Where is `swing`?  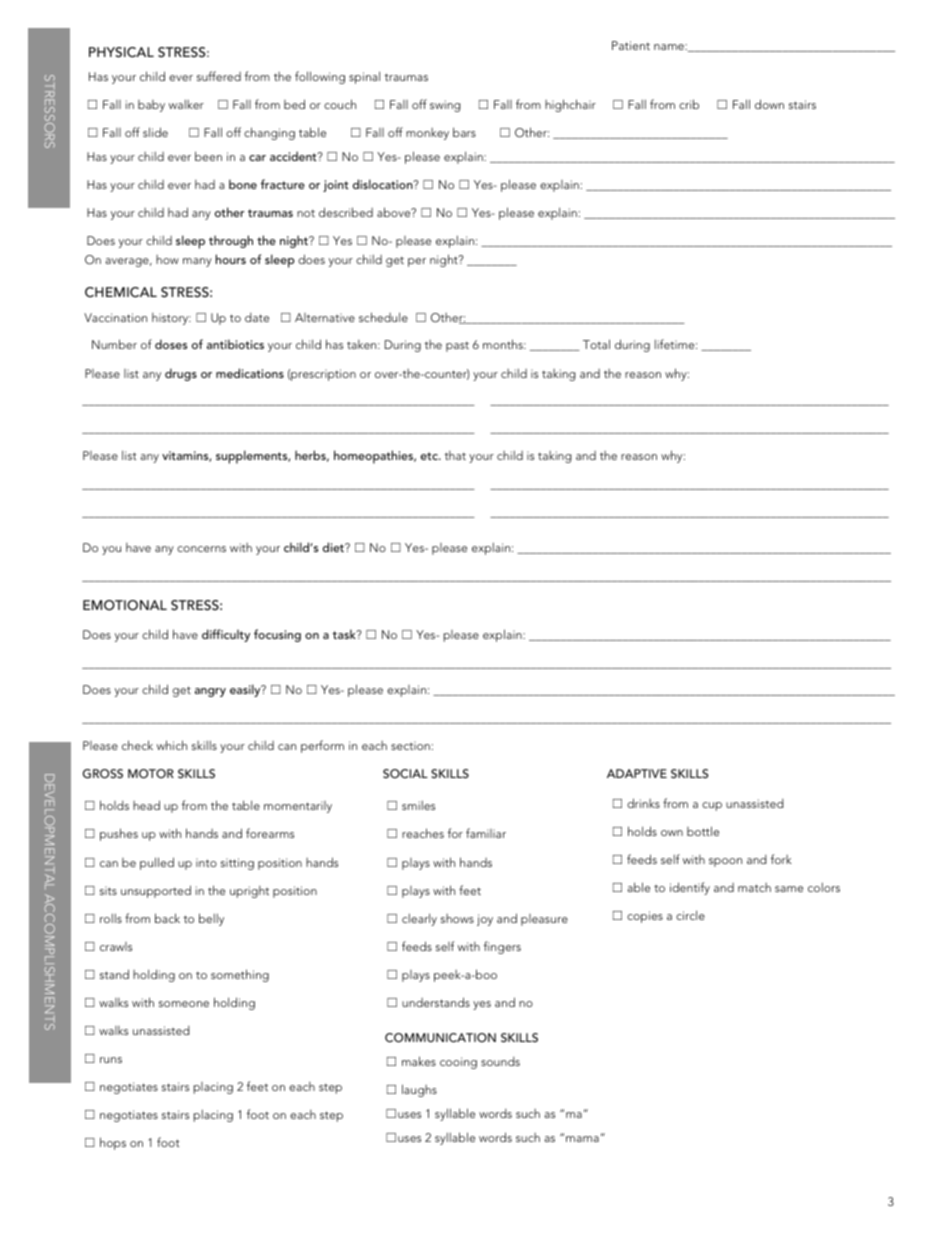 swing is located at coordinates (445, 106).
